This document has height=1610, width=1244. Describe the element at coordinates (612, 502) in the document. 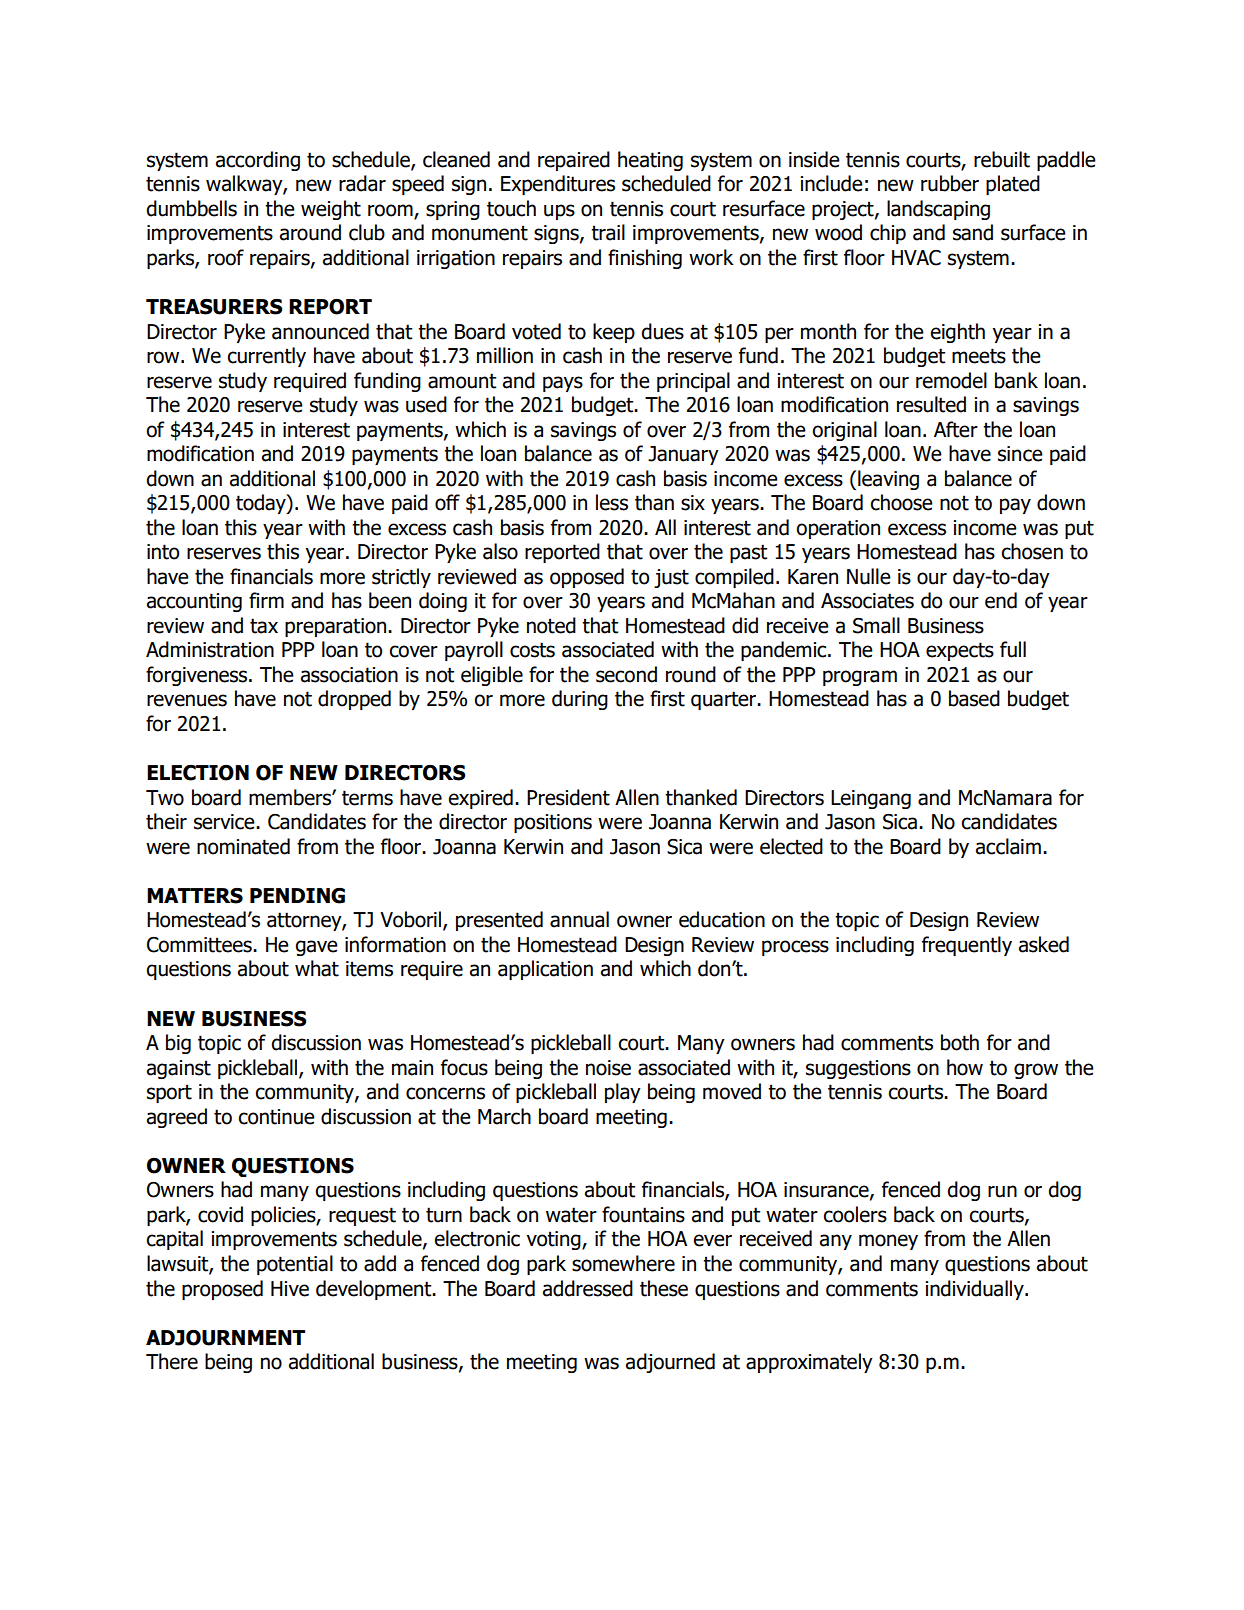

I see `less` at that location.
